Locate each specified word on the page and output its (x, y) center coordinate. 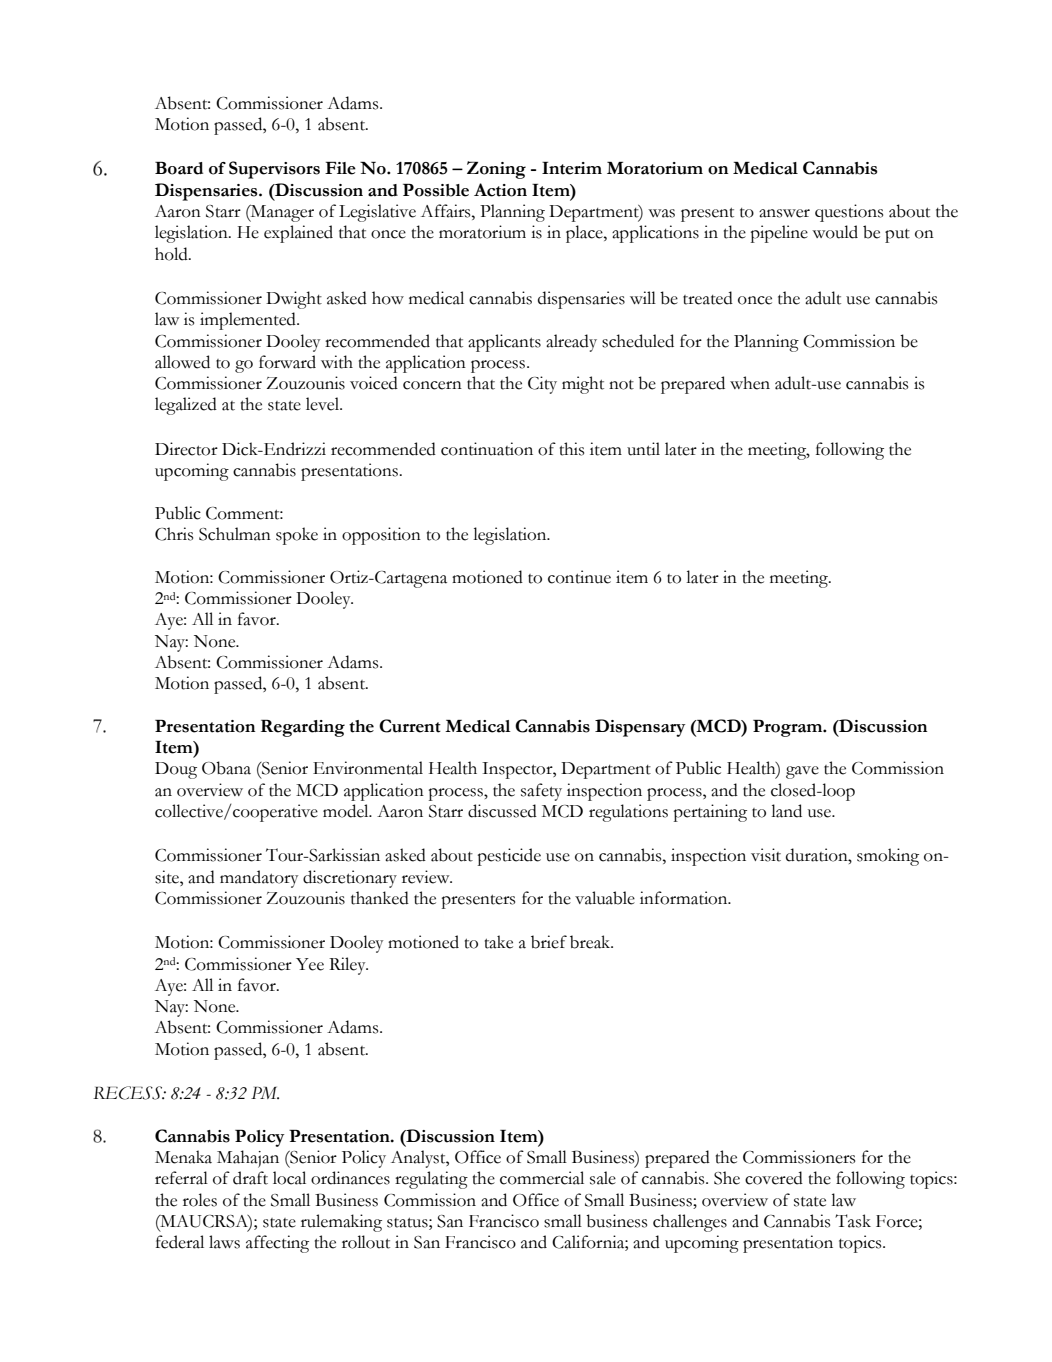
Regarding (303, 728)
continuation (487, 449)
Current (410, 726)
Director (186, 449)
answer (784, 213)
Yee (310, 964)
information (685, 898)
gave (802, 772)
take (499, 942)
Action (500, 190)
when (750, 383)
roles (200, 1200)
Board (179, 168)
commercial (542, 1178)
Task (853, 1221)
